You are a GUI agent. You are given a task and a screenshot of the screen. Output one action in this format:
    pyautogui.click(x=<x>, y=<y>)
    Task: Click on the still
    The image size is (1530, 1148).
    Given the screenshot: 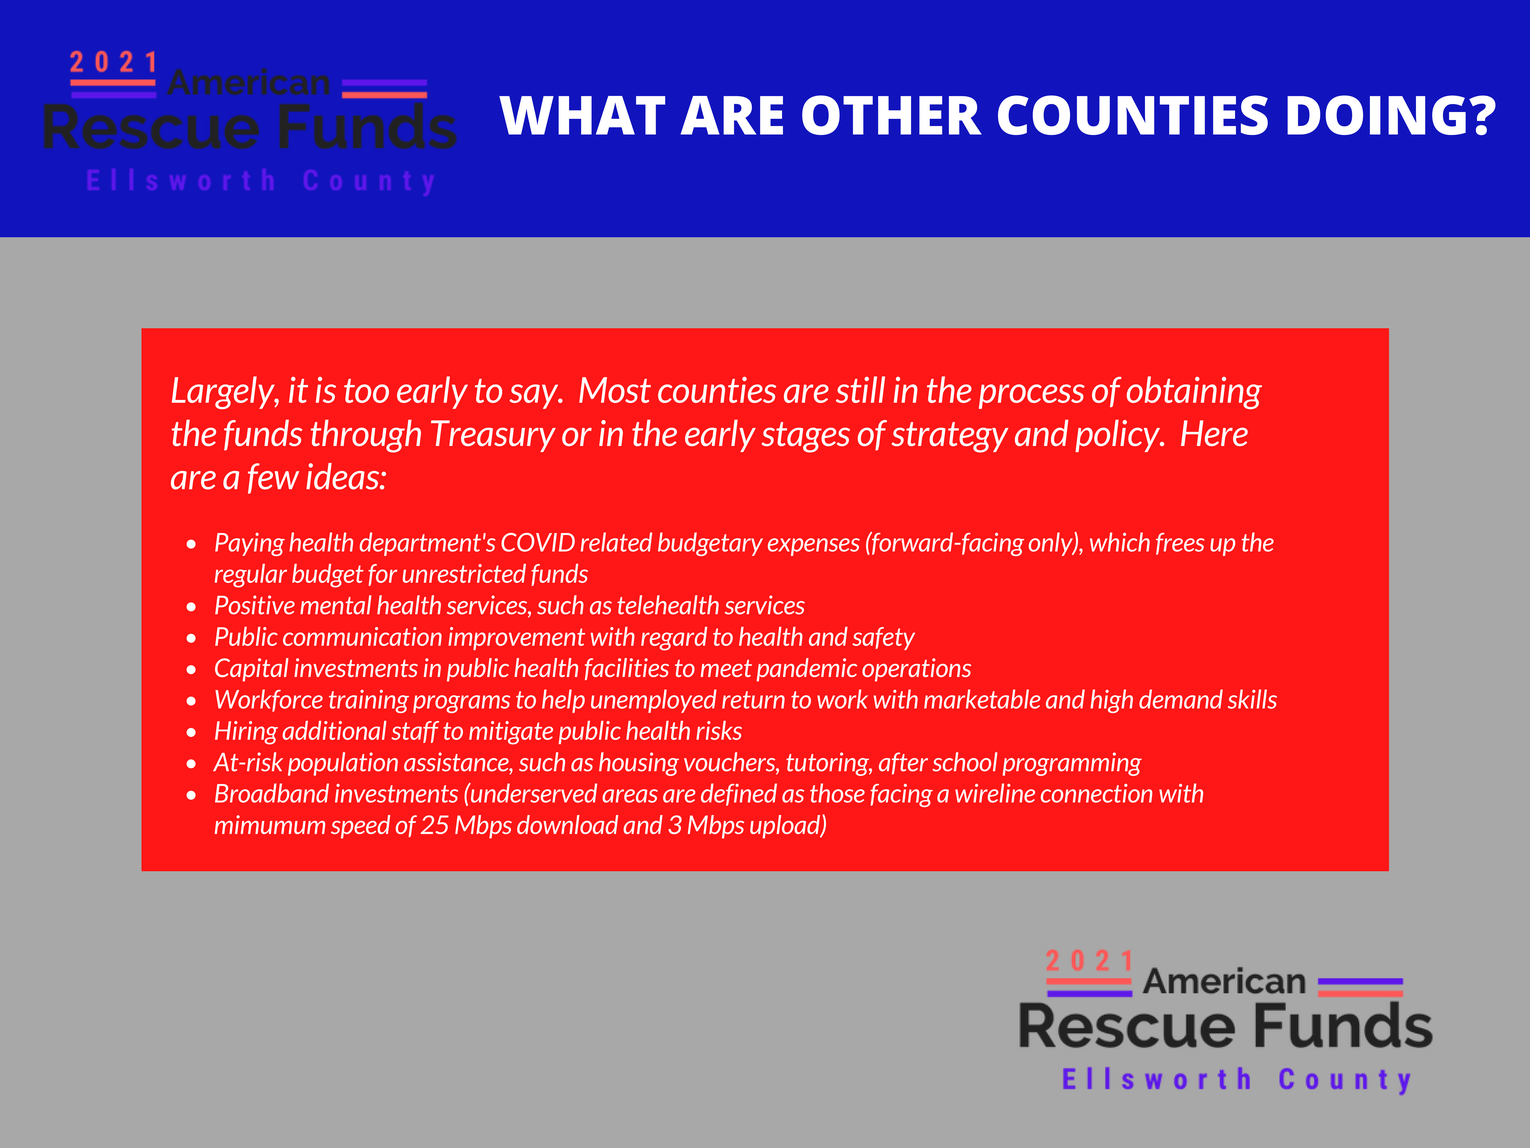 What is the action you would take?
    pyautogui.click(x=860, y=389)
